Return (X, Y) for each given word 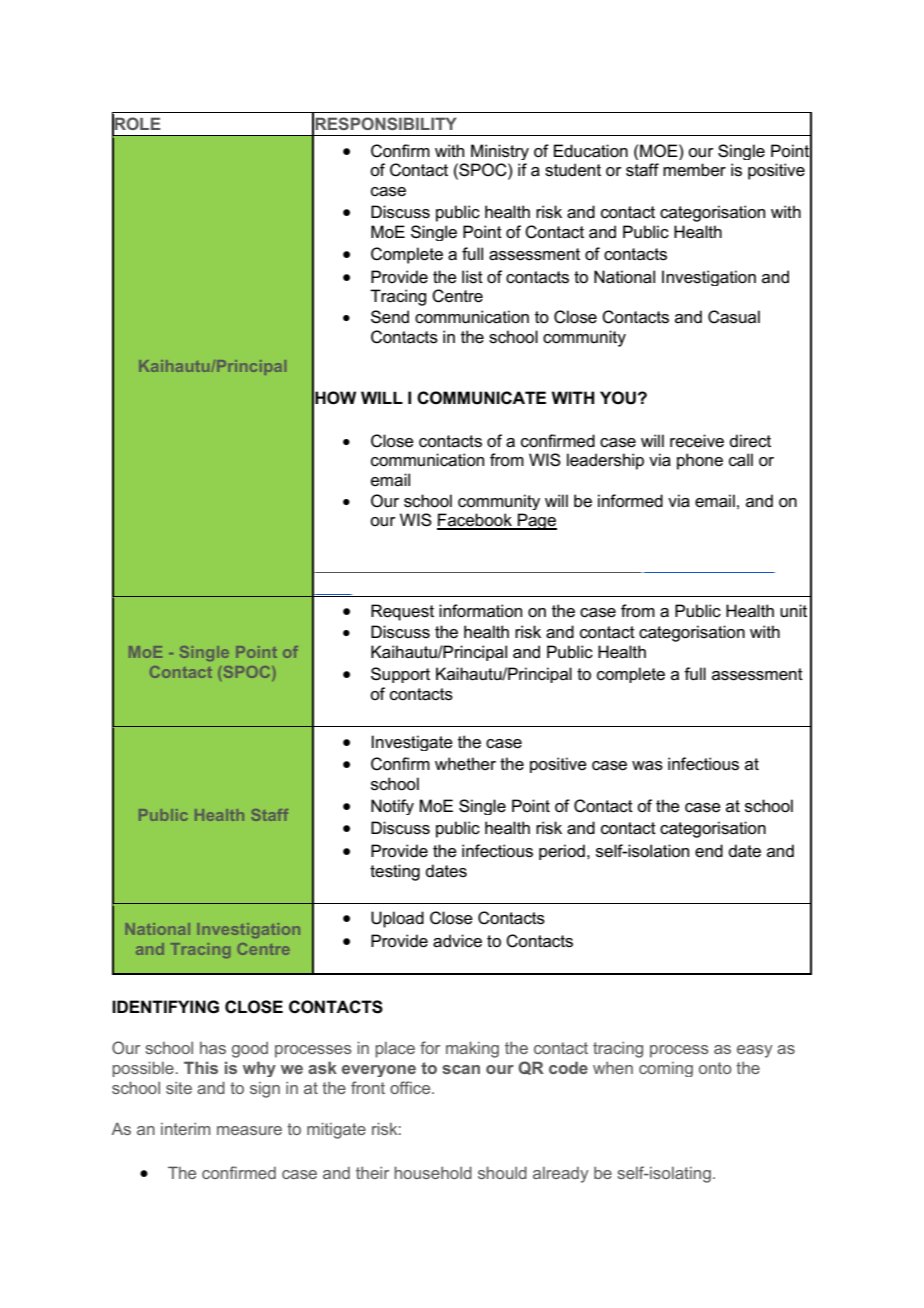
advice (457, 941)
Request (402, 612)
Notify (392, 807)
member (694, 170)
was (647, 766)
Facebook (475, 521)
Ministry (500, 152)
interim (185, 1129)
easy (755, 1051)
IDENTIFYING (165, 1007)
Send (390, 317)
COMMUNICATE (481, 398)
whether (465, 764)
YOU (618, 398)
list (472, 277)
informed (630, 501)
